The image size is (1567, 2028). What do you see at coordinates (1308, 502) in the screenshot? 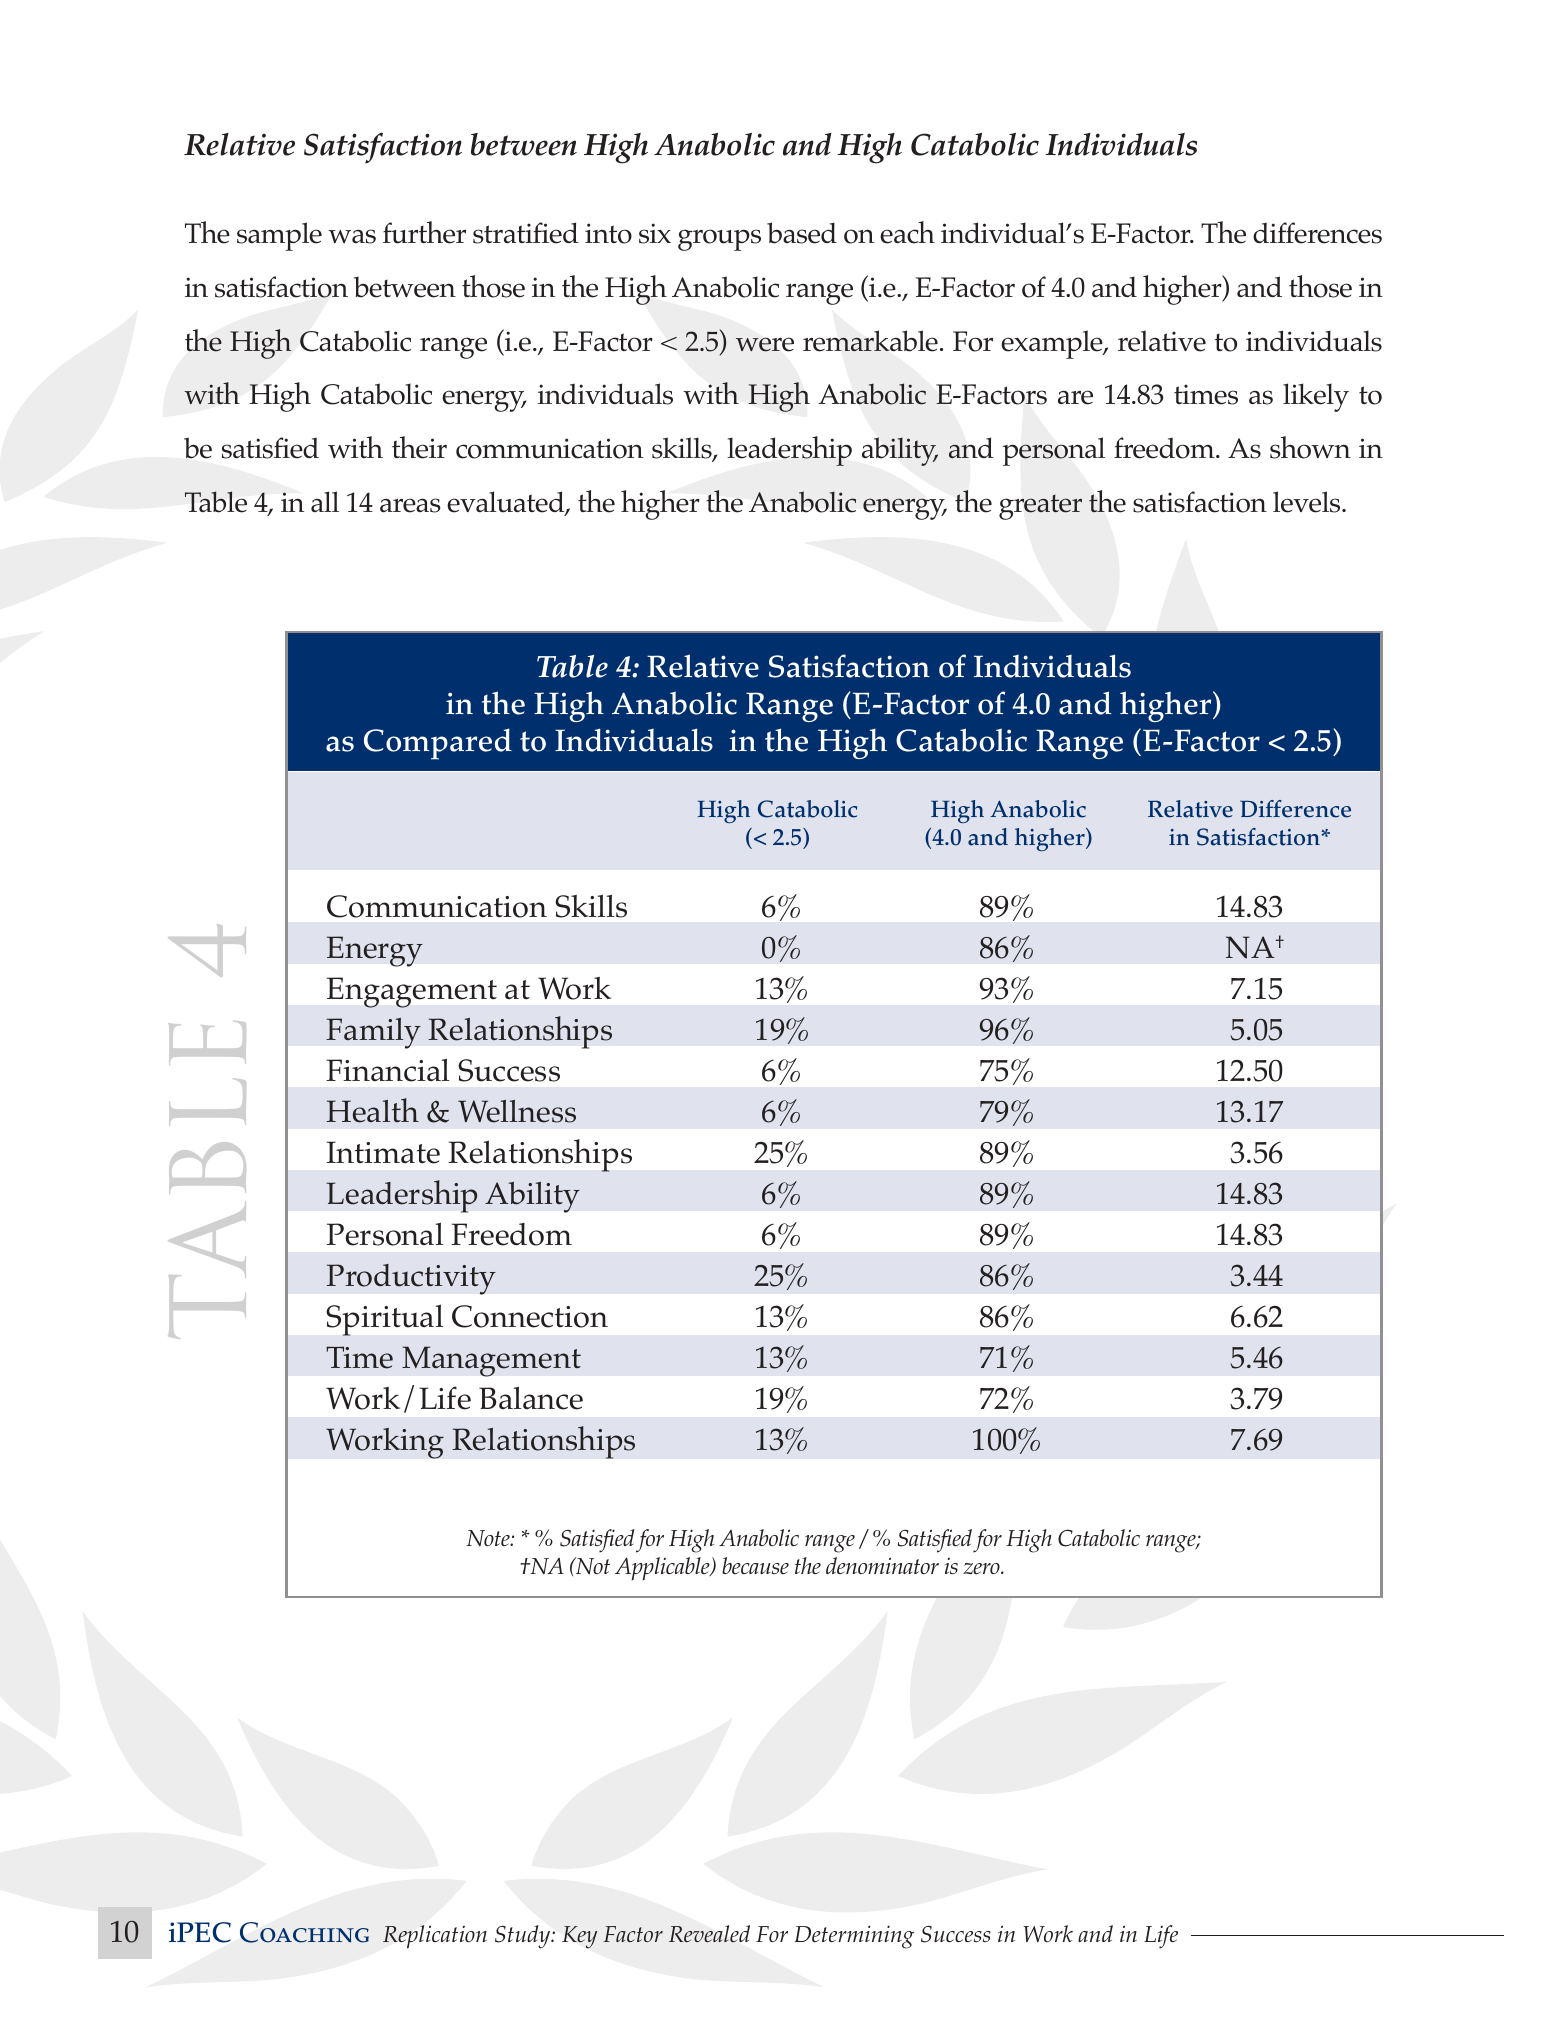
I see `levels` at bounding box center [1308, 502].
